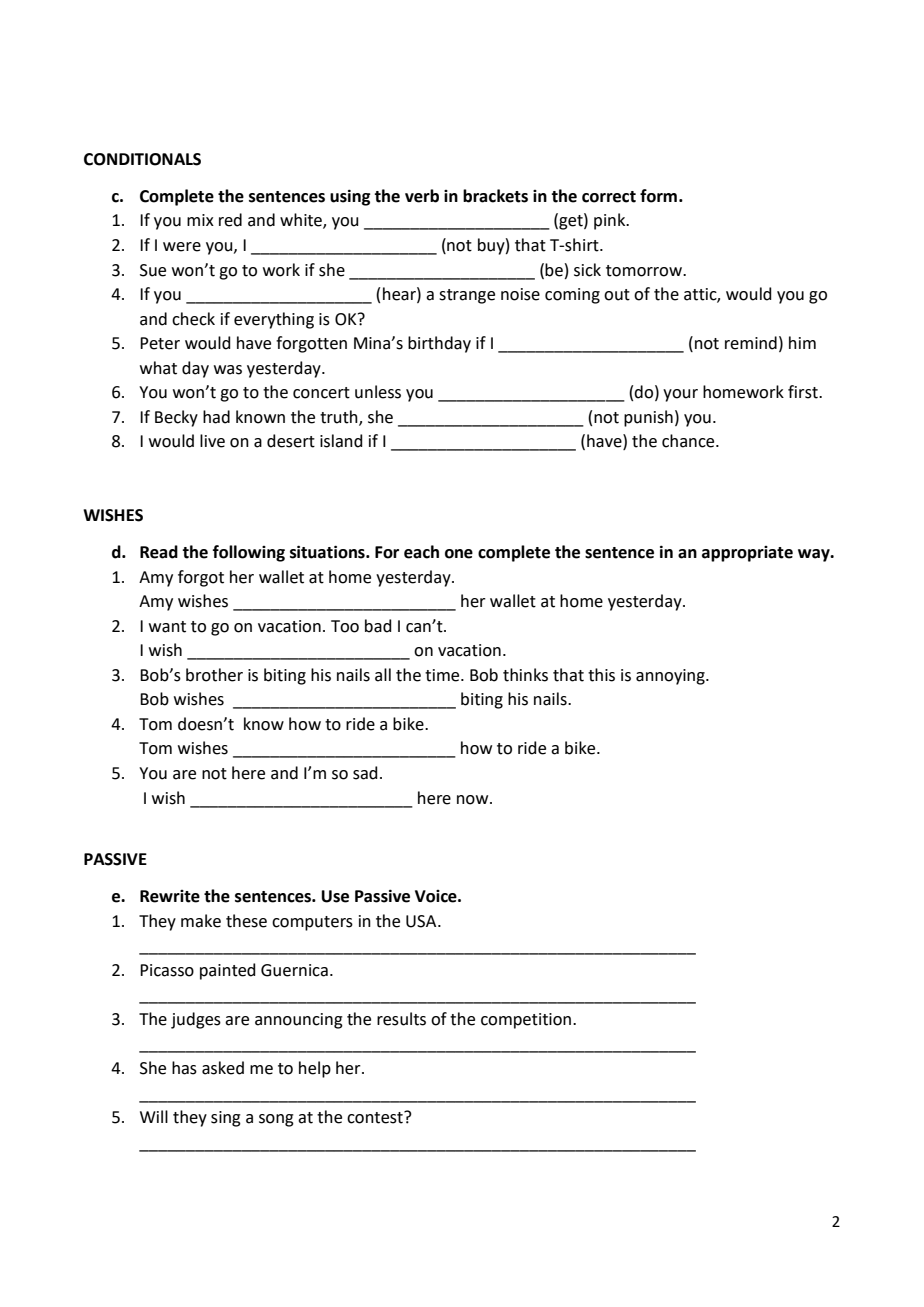 This screenshot has width=924, height=1307. I want to click on live, so click(212, 441).
